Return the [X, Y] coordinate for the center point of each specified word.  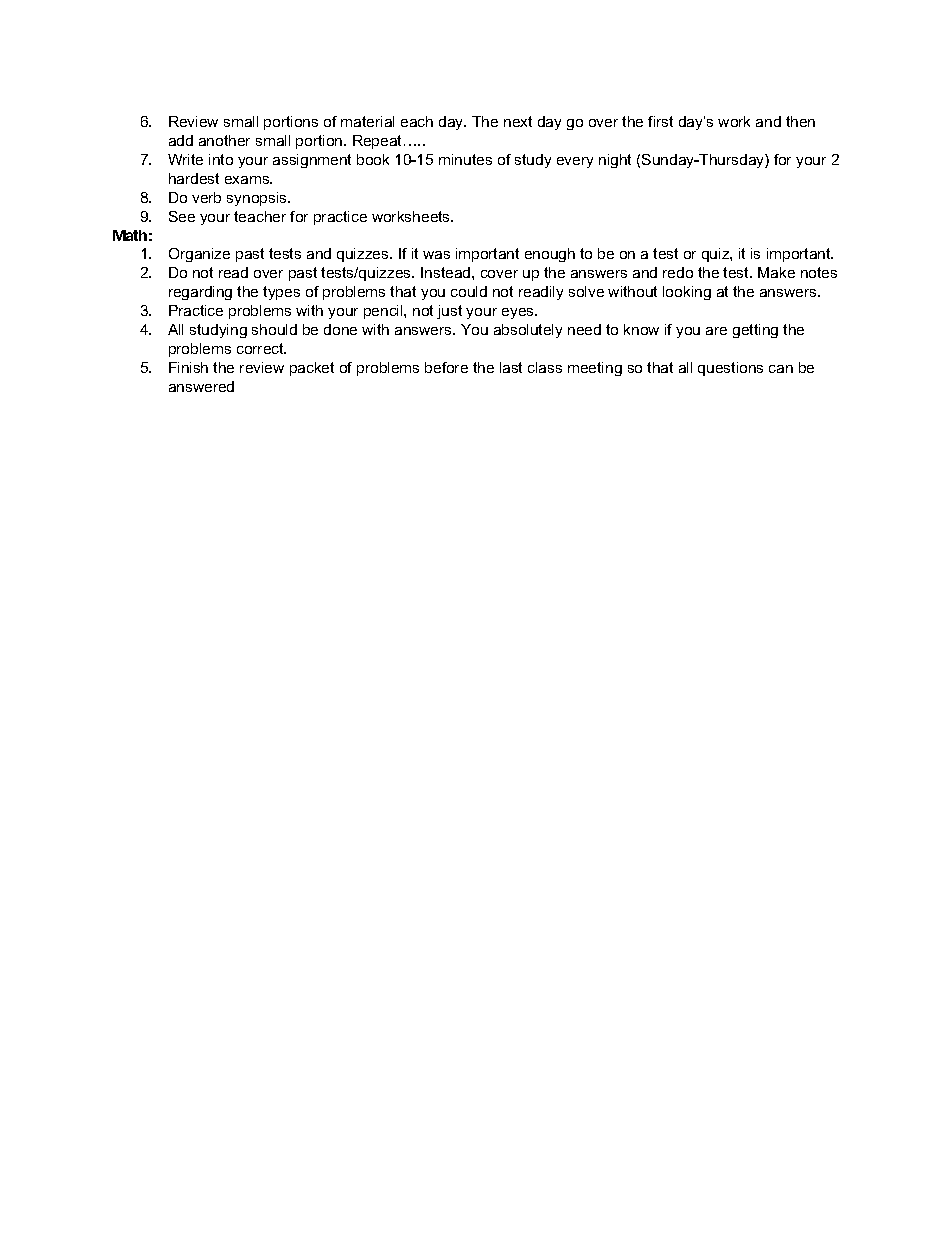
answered [201, 386]
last [511, 367]
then [800, 121]
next [518, 121]
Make [776, 272]
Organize [199, 255]
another [224, 140]
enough [550, 255]
